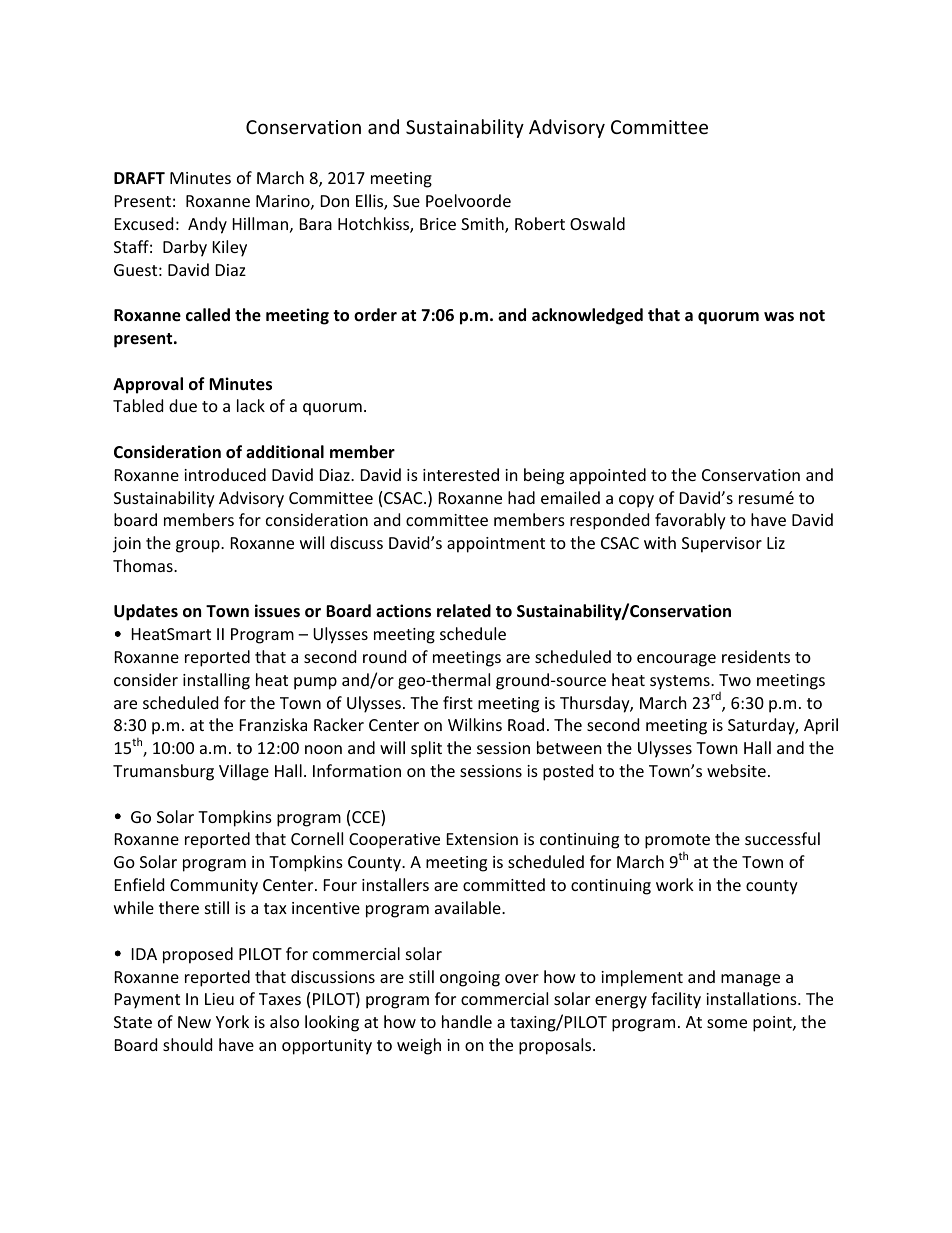 Image resolution: width=952 pixels, height=1233 pixels. I want to click on Smith, so click(483, 225).
